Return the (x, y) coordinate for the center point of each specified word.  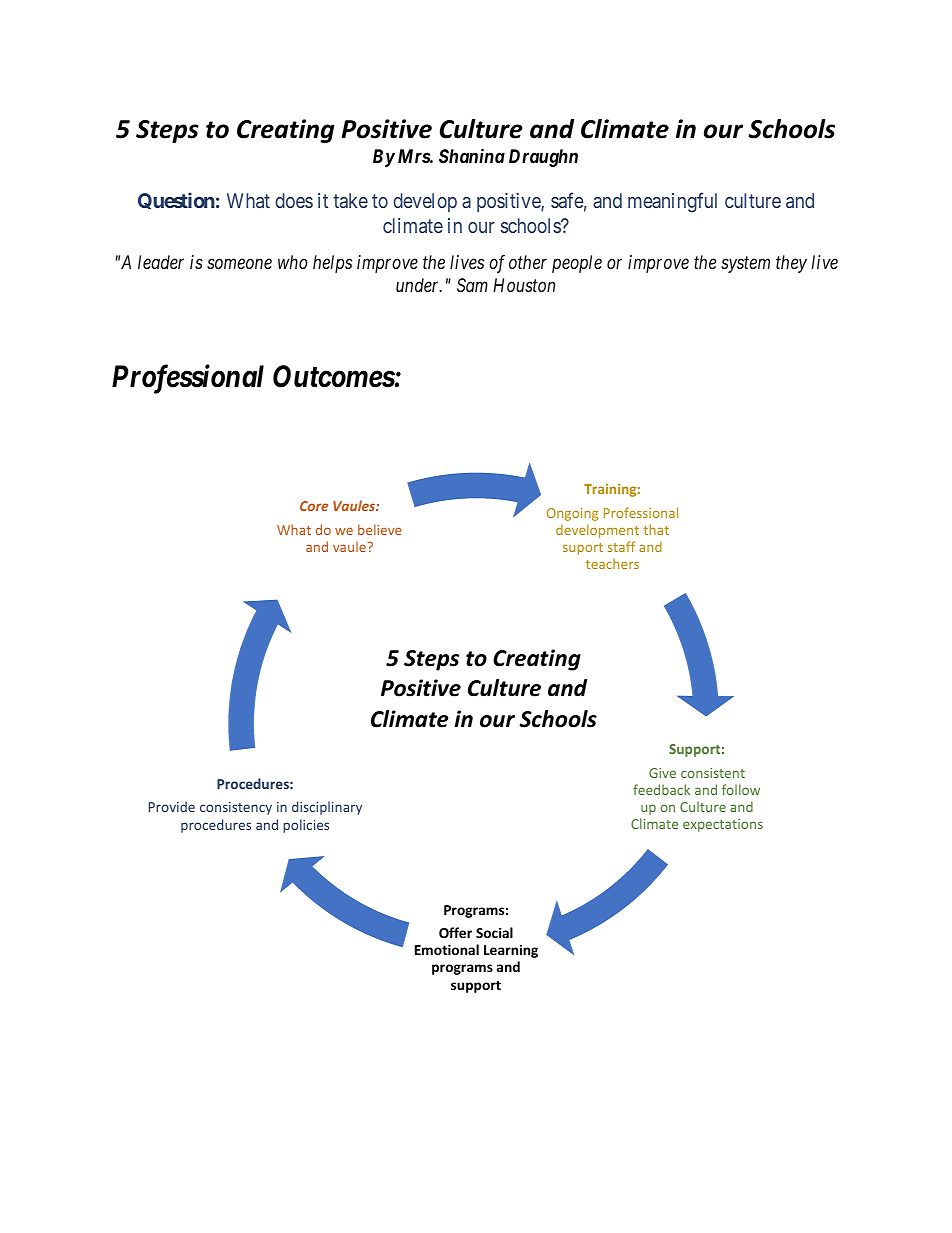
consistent (713, 773)
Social (494, 932)
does (294, 200)
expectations (723, 825)
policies (306, 826)
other (528, 262)
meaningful (672, 202)
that (656, 529)
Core (314, 506)
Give (662, 773)
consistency (236, 808)
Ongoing (572, 514)
